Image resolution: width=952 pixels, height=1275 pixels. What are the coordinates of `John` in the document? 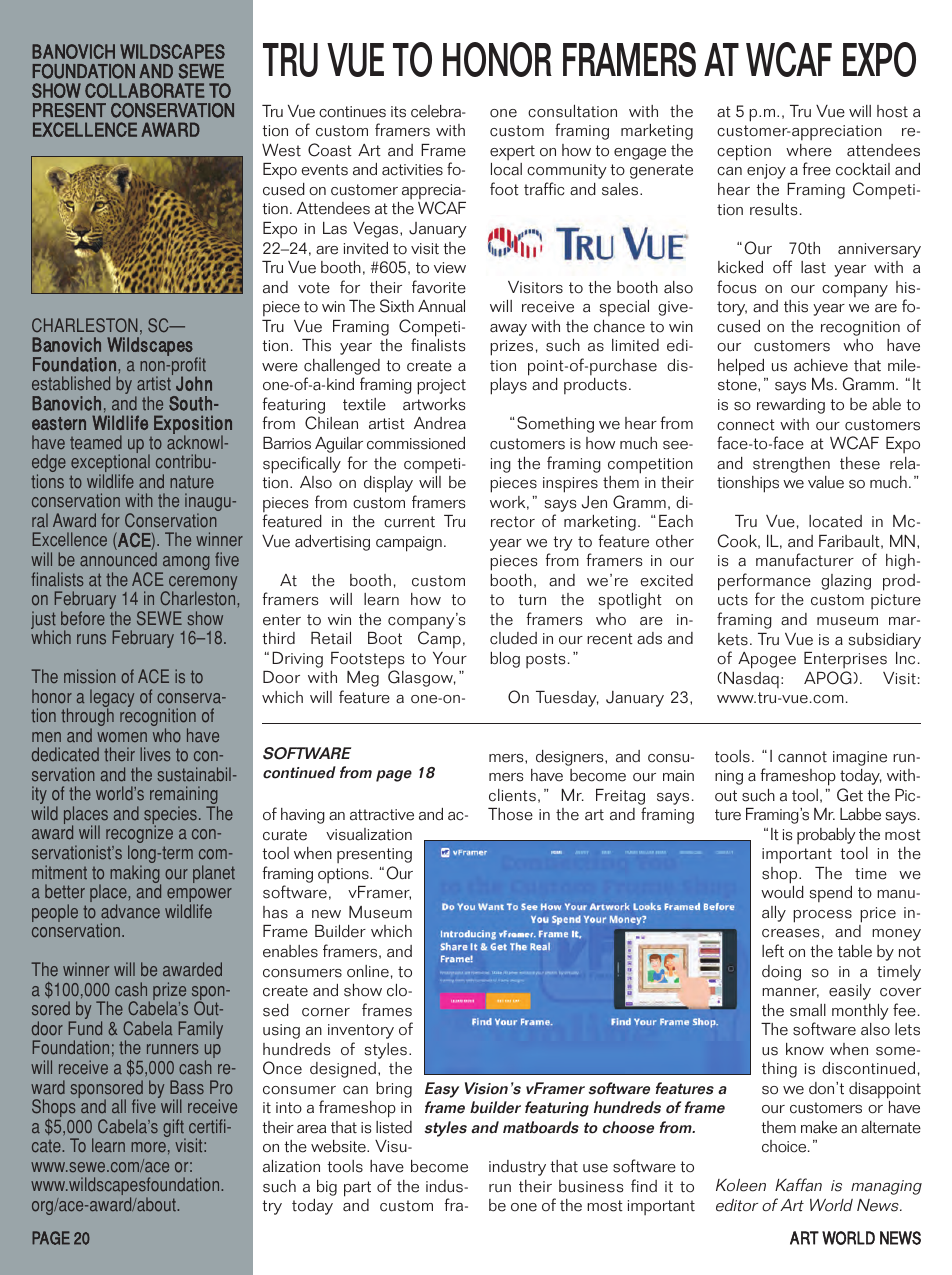 It's located at (194, 383).
